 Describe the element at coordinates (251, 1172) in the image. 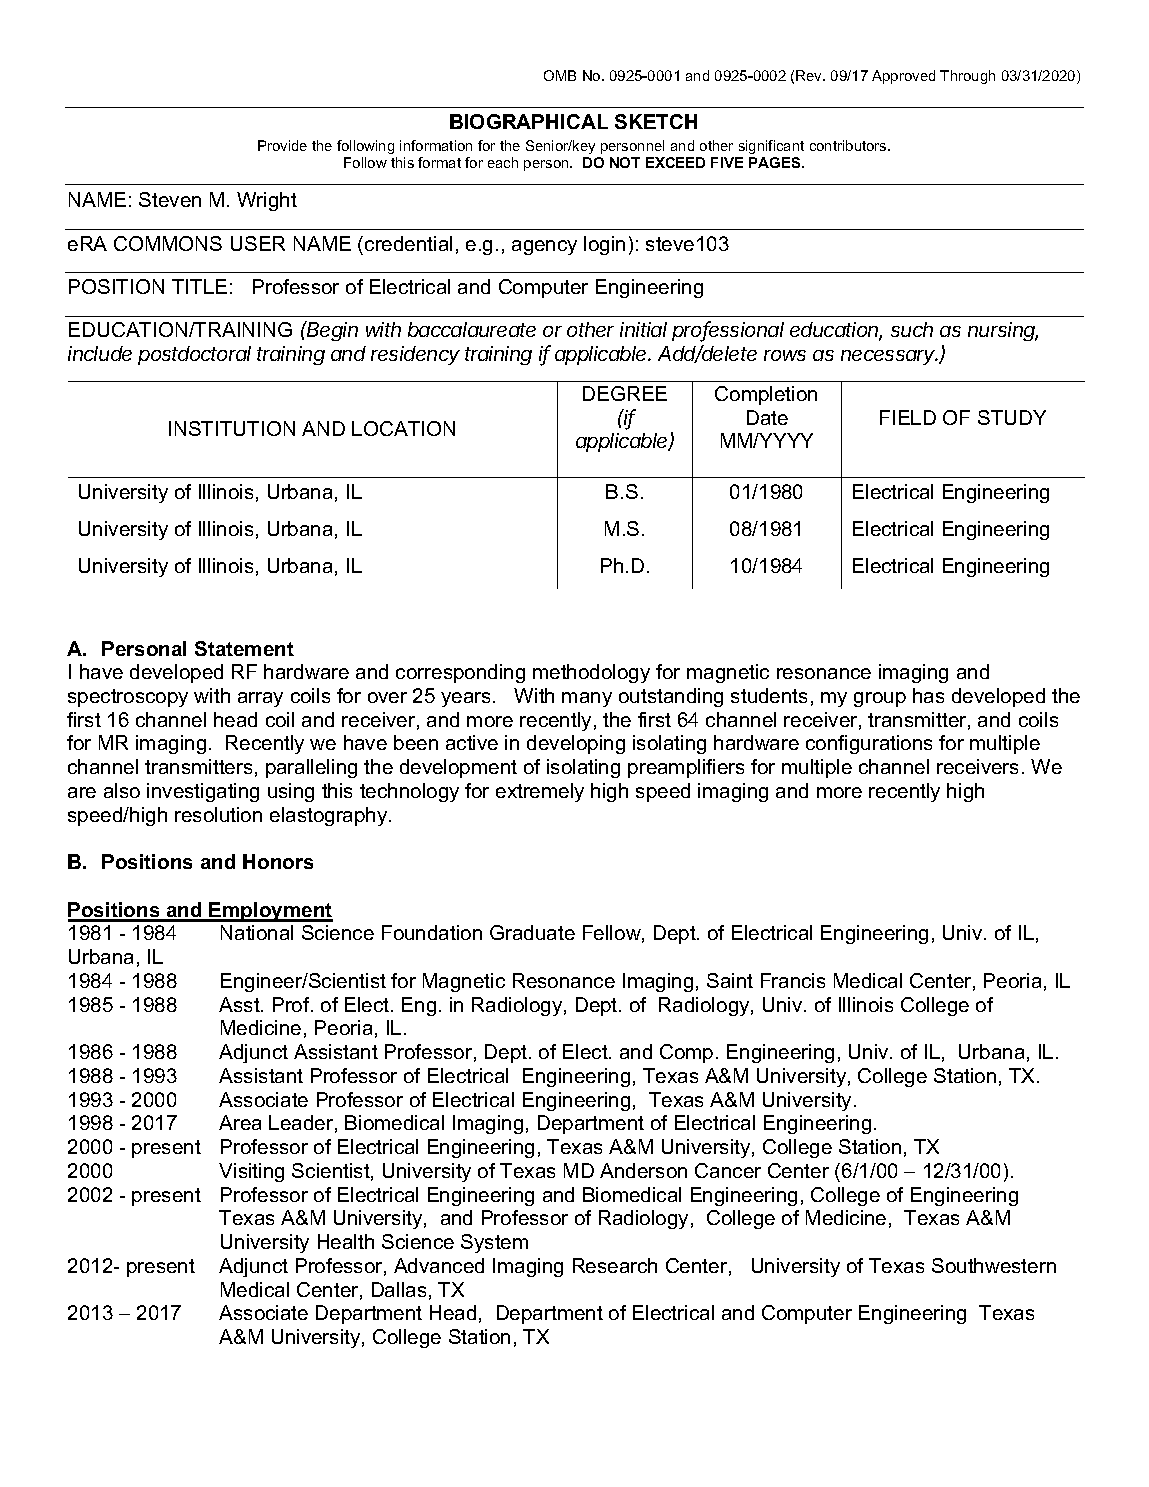

I see `Visiting` at that location.
